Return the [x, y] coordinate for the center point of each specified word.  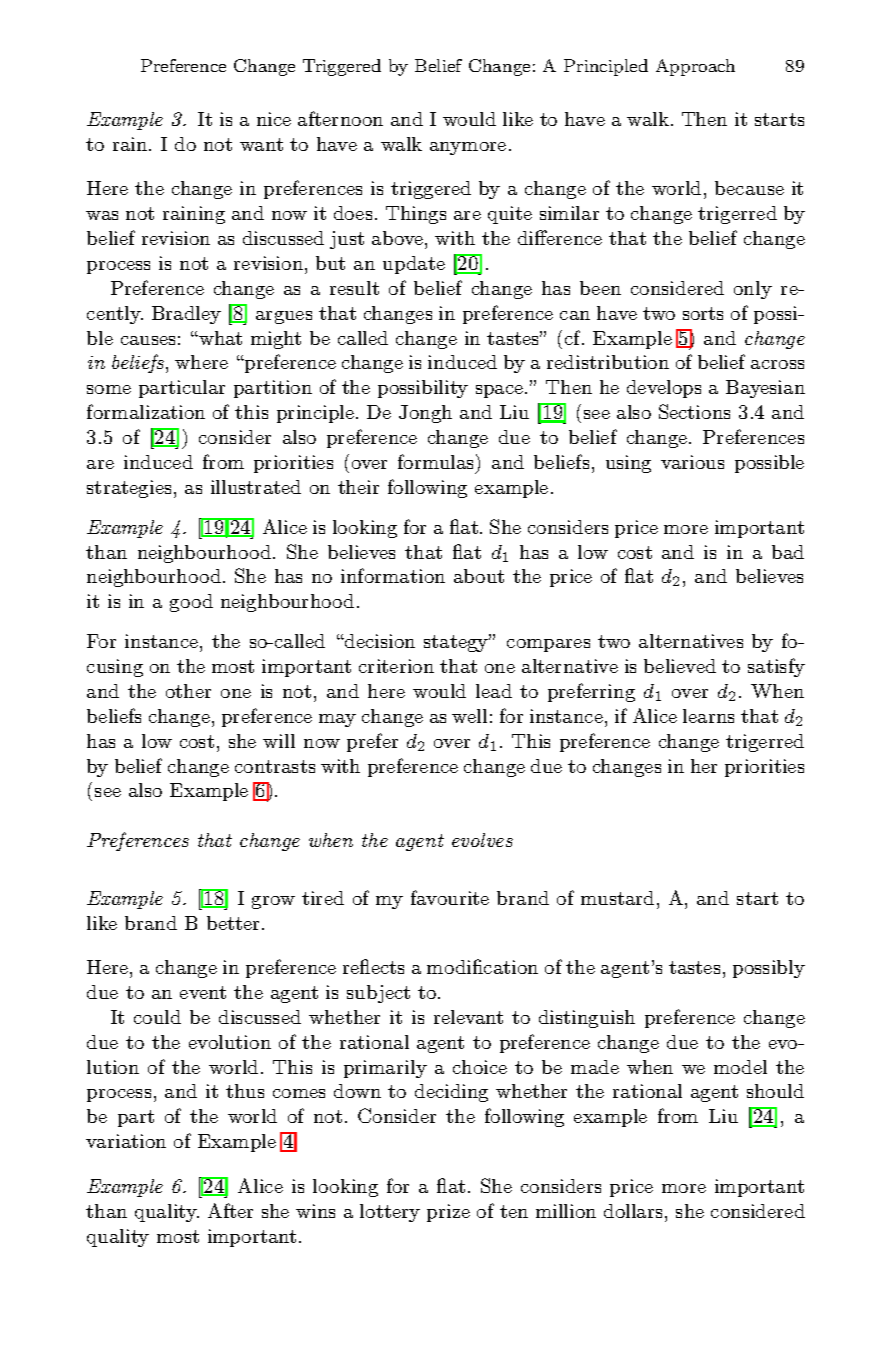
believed [680, 666]
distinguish [587, 1019]
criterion [396, 666]
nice [274, 119]
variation [126, 1141]
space [501, 391]
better [235, 923]
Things [416, 215]
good [191, 603]
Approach [695, 67]
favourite [450, 897]
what [219, 338]
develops [664, 389]
